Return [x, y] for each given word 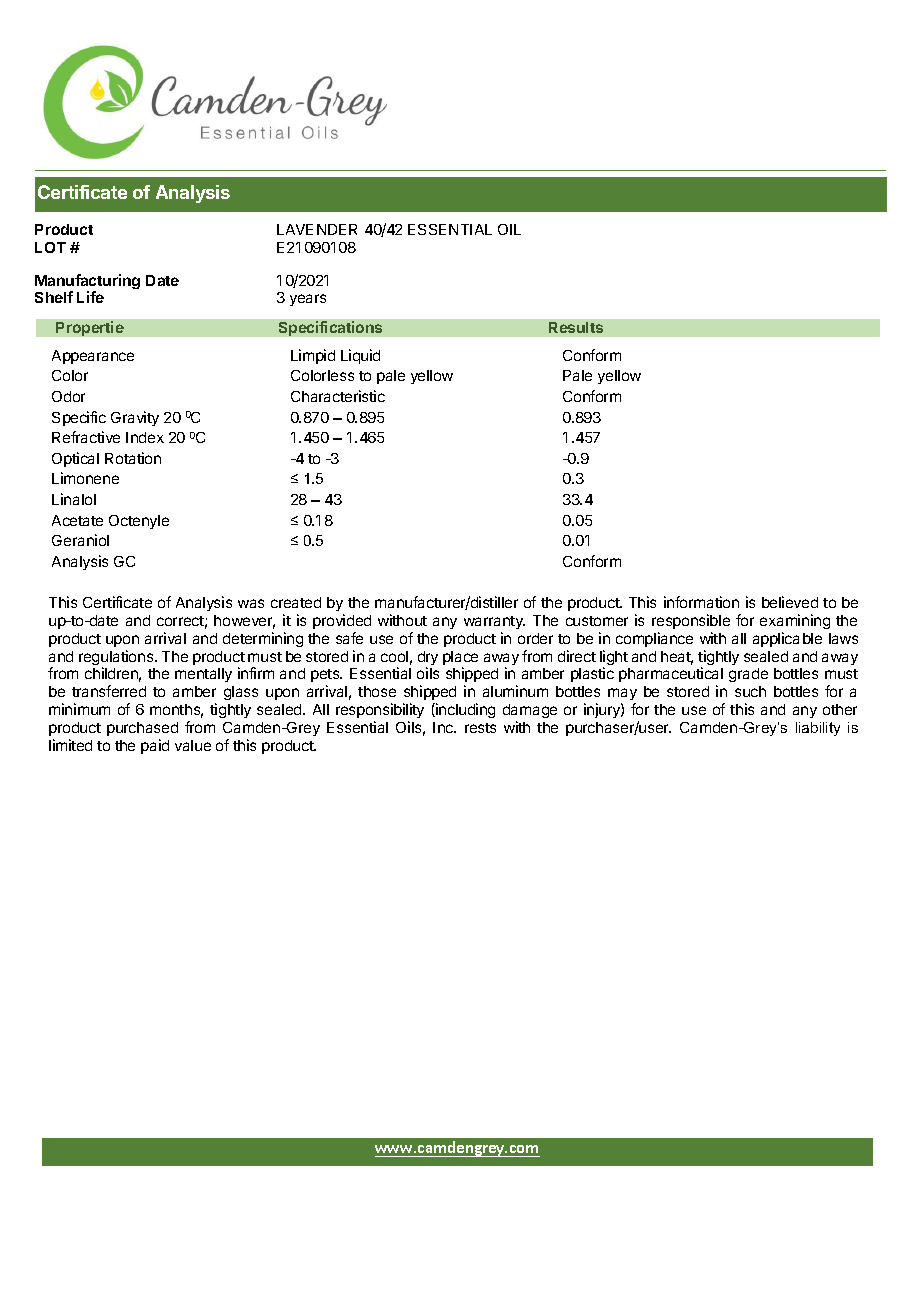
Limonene [85, 478]
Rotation [133, 458]
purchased [142, 729]
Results [576, 327]
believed [790, 602]
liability [818, 729]
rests [480, 728]
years [308, 300]
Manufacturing [87, 283]
